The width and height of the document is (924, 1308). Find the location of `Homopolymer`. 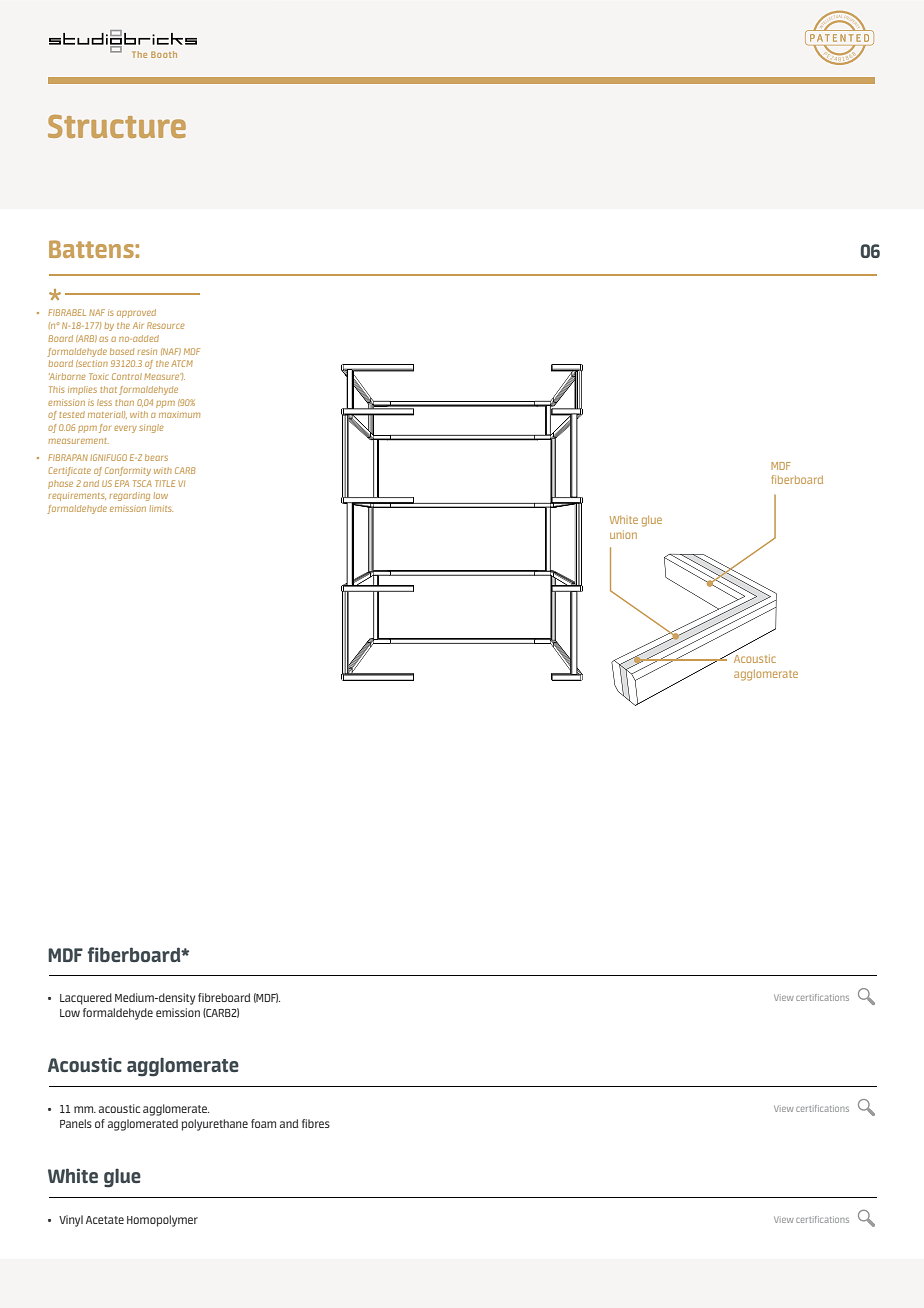

Homopolymer is located at coordinates (162, 1221).
